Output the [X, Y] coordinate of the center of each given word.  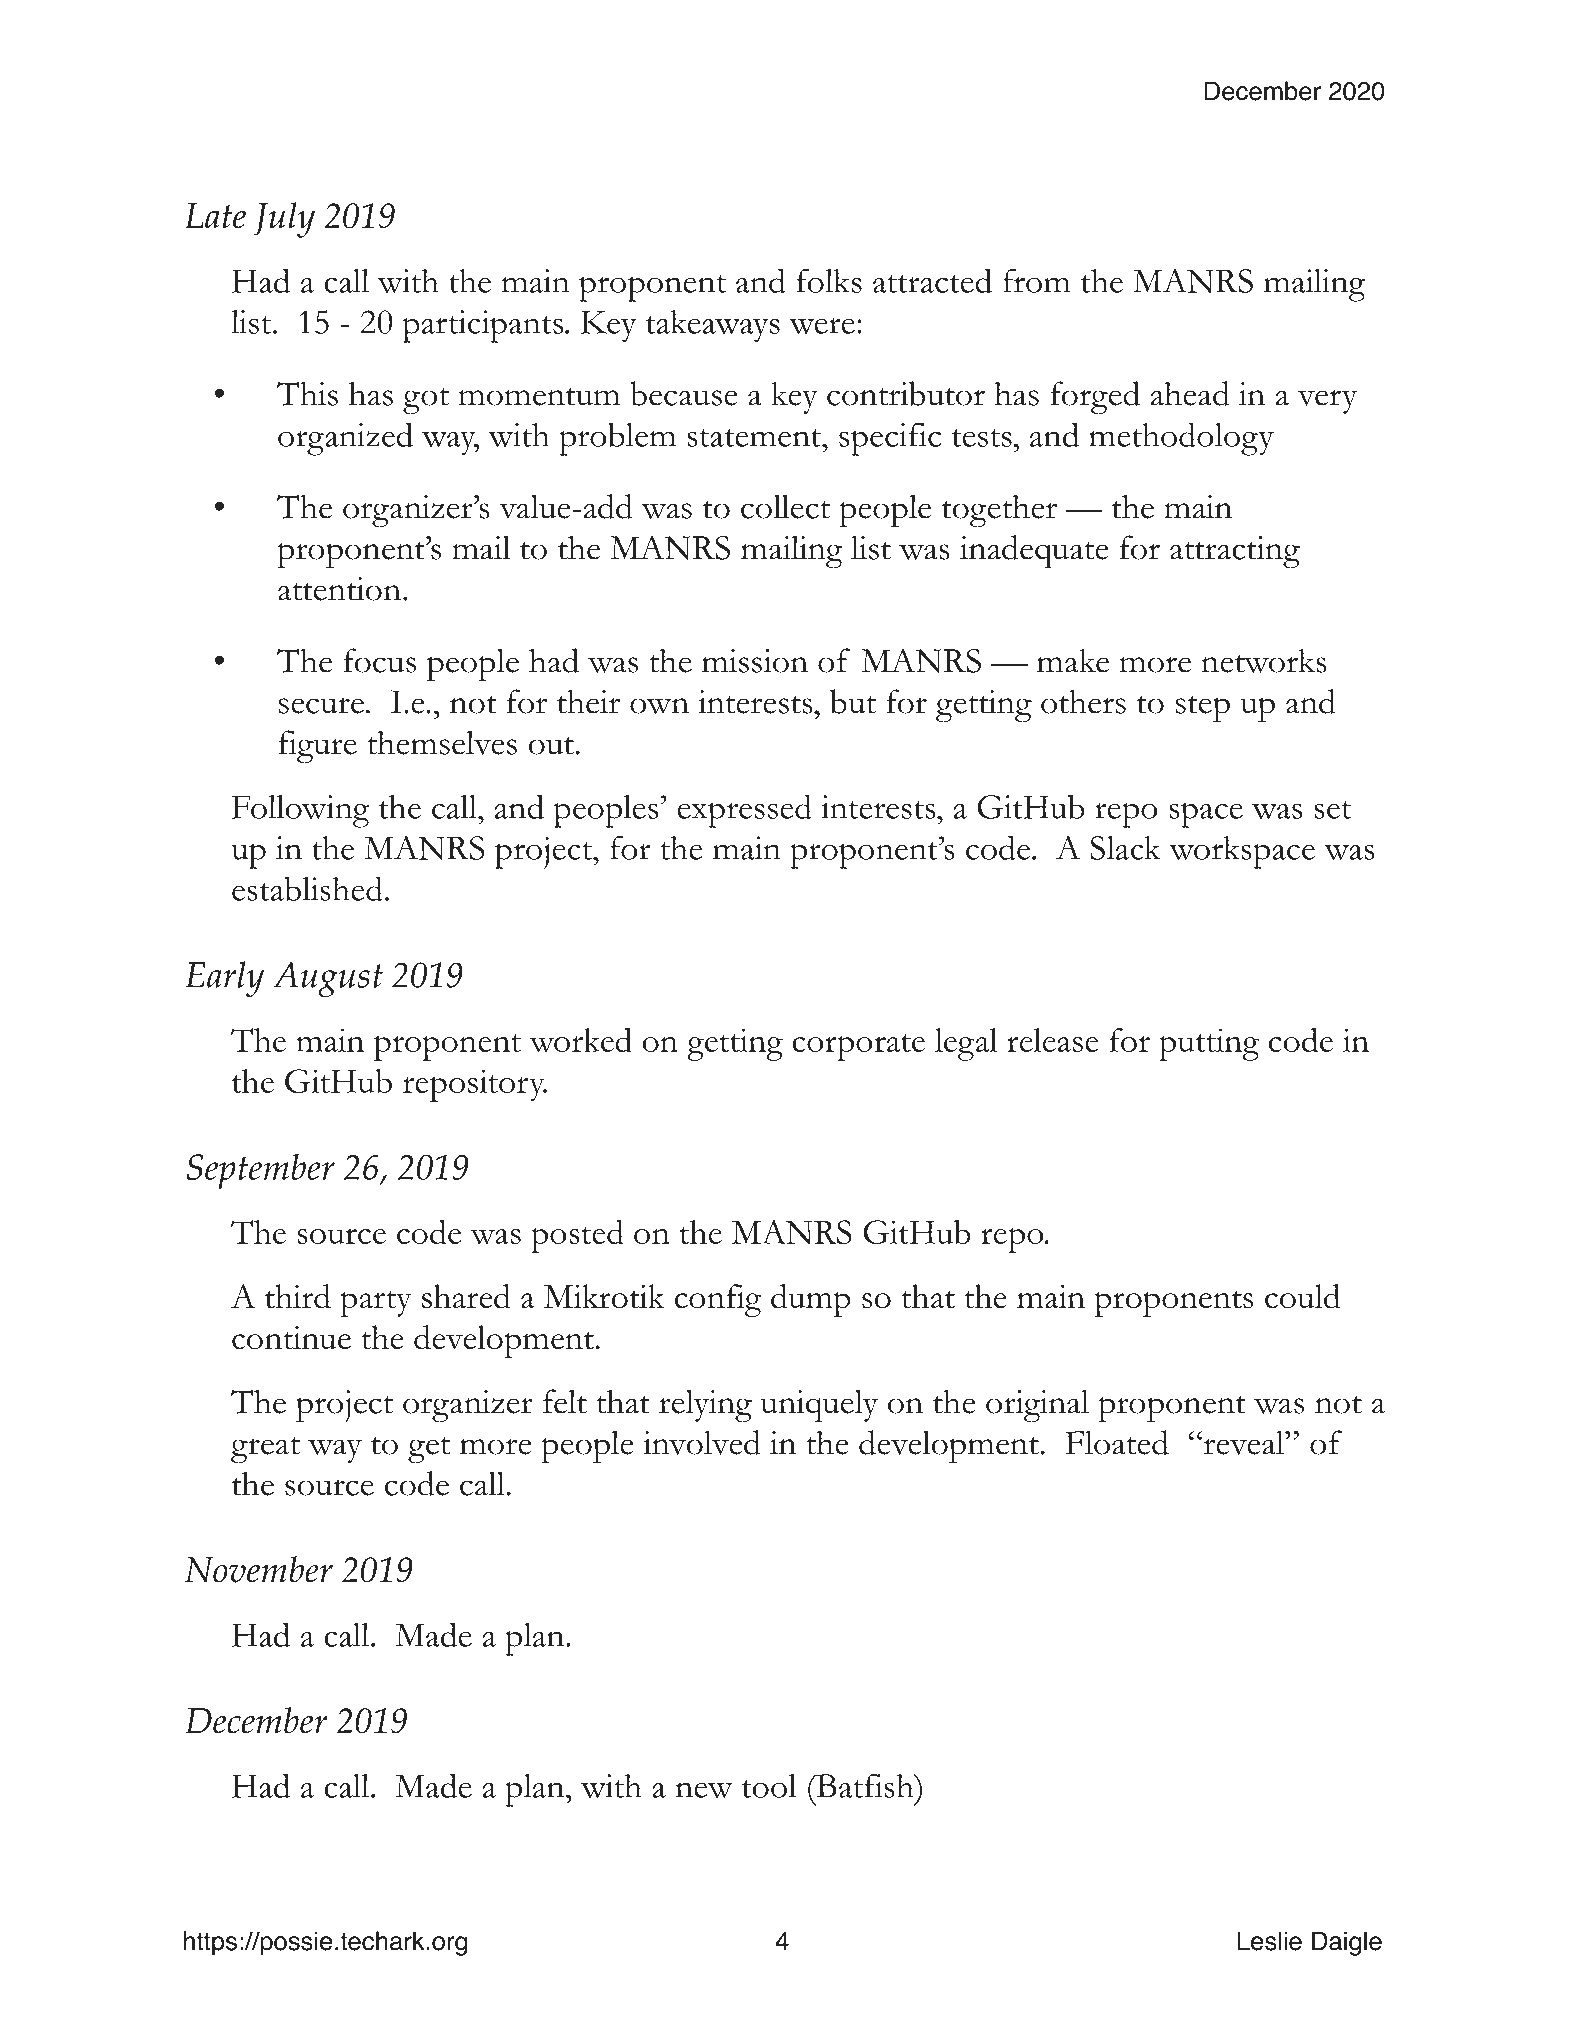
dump [811, 1300]
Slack [1125, 848]
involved [702, 1442]
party [376, 1303]
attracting [1235, 552]
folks [829, 280]
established [307, 888]
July [284, 220]
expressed [745, 811]
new [704, 1790]
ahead [1190, 393]
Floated [1117, 1442]
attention [339, 589]
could [1302, 1296]
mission [755, 661]
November [259, 1569]
